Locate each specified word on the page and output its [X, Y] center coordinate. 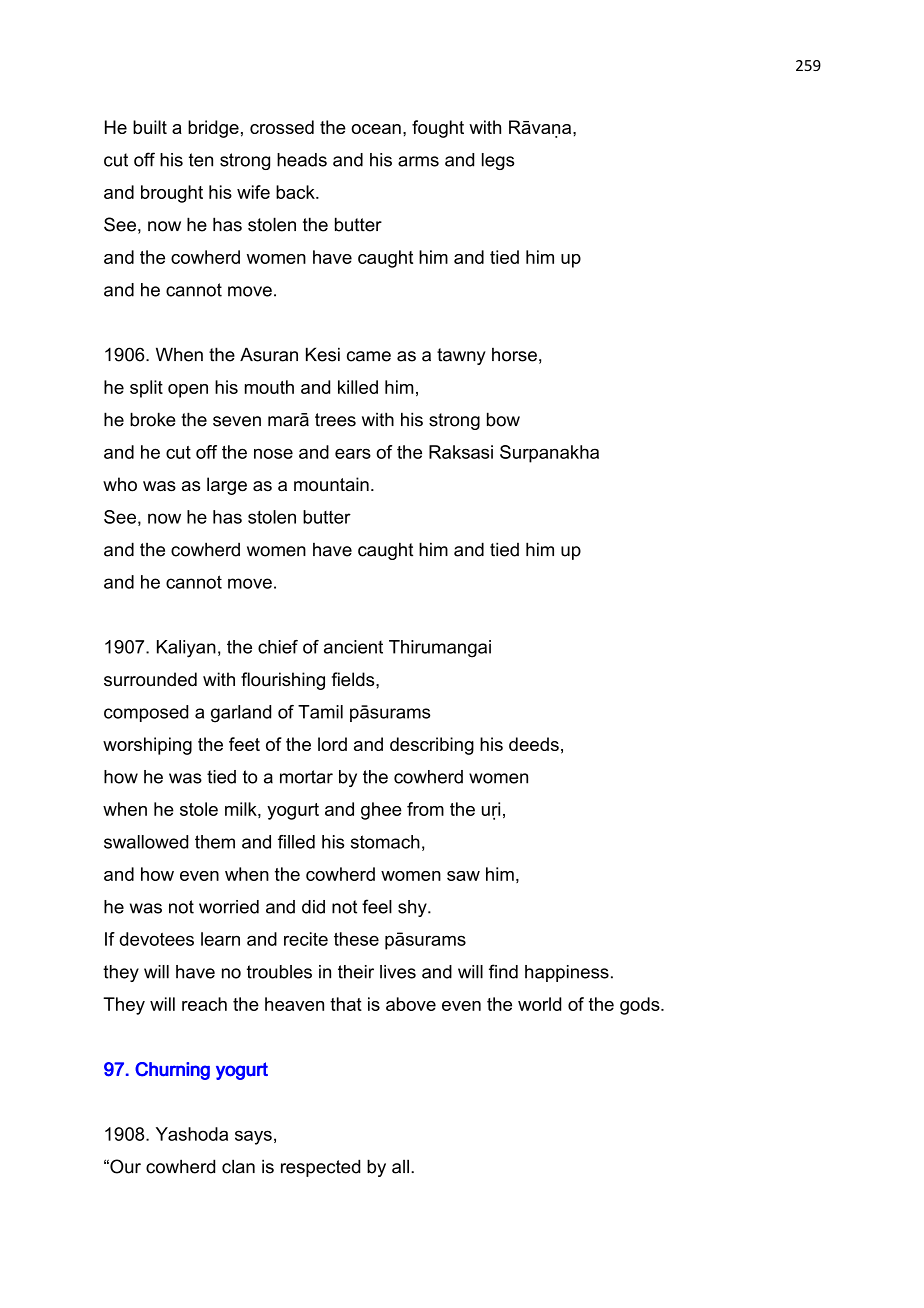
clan [238, 1166]
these [356, 939]
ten [201, 160]
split [146, 389]
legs [498, 161]
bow [503, 419]
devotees [157, 939]
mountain [331, 484]
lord [332, 744]
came [369, 356]
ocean [376, 129]
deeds [534, 744]
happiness [567, 973]
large [227, 486]
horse [514, 354]
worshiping [147, 746]
